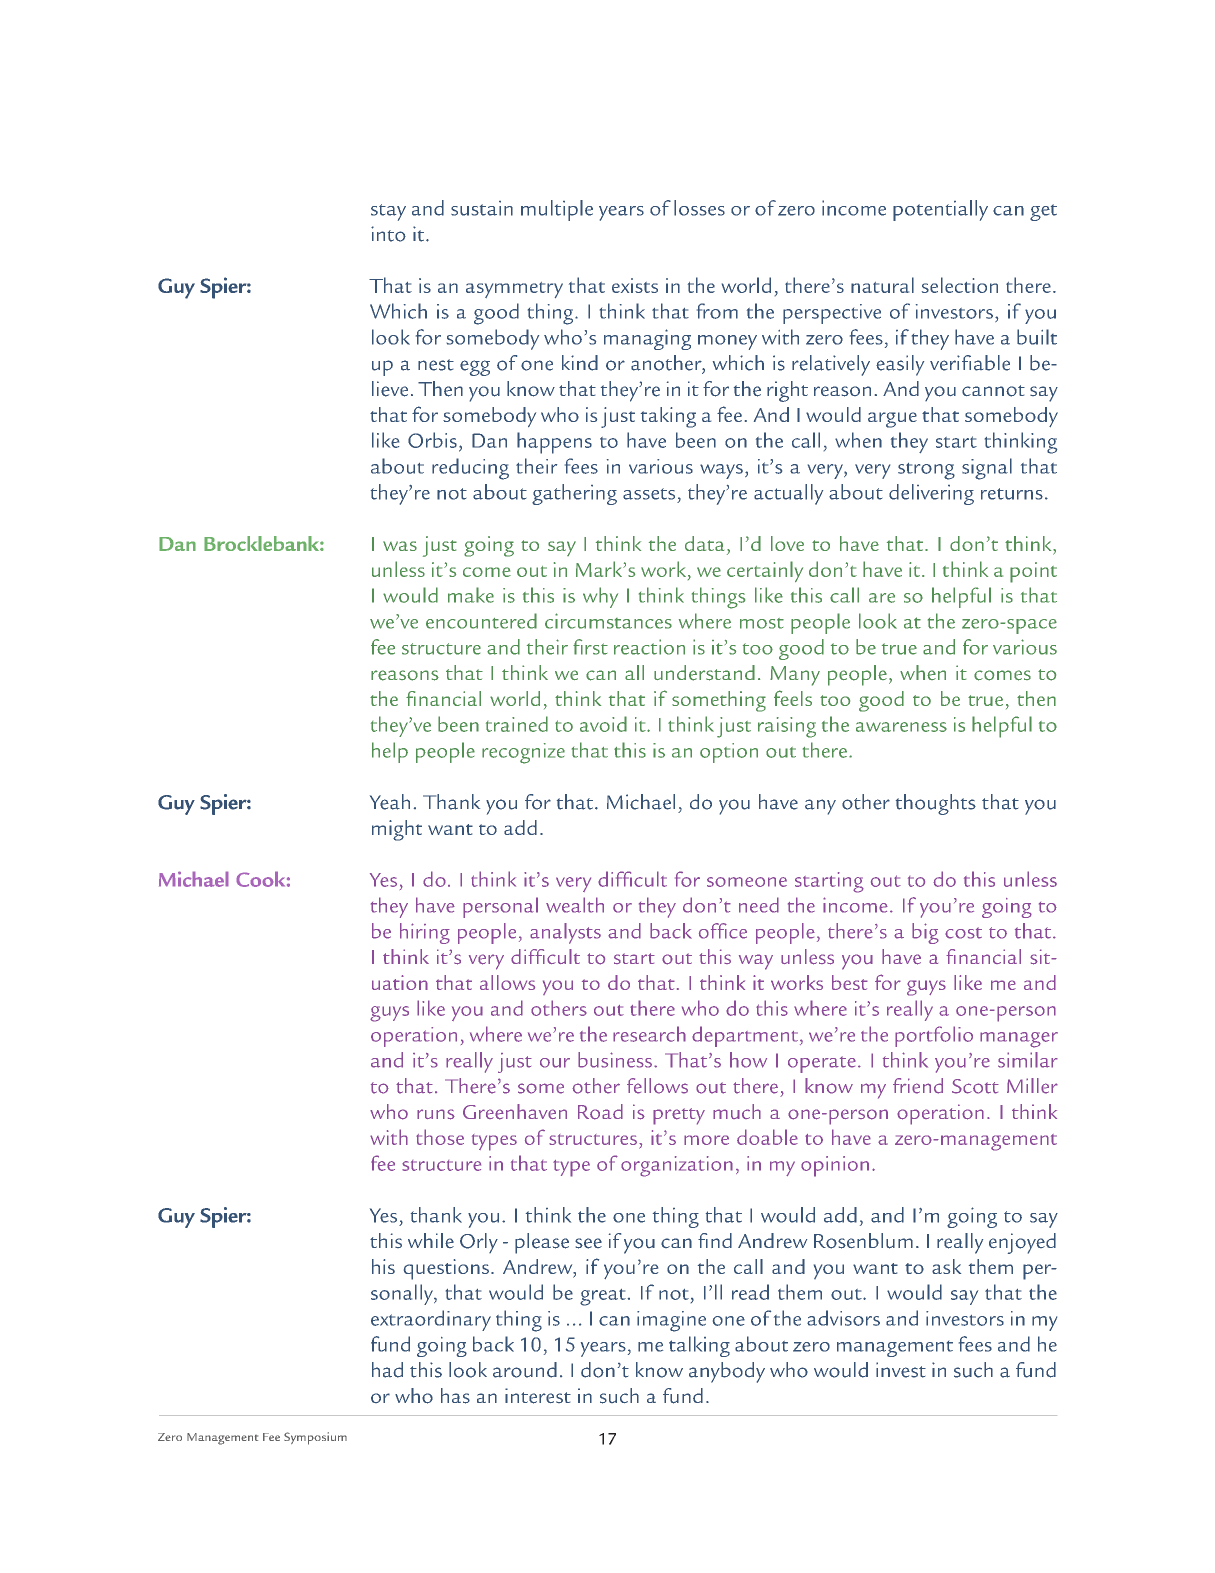 The height and width of the screenshot is (1573, 1215). What do you see at coordinates (1033, 572) in the screenshot?
I see `point` at bounding box center [1033, 572].
